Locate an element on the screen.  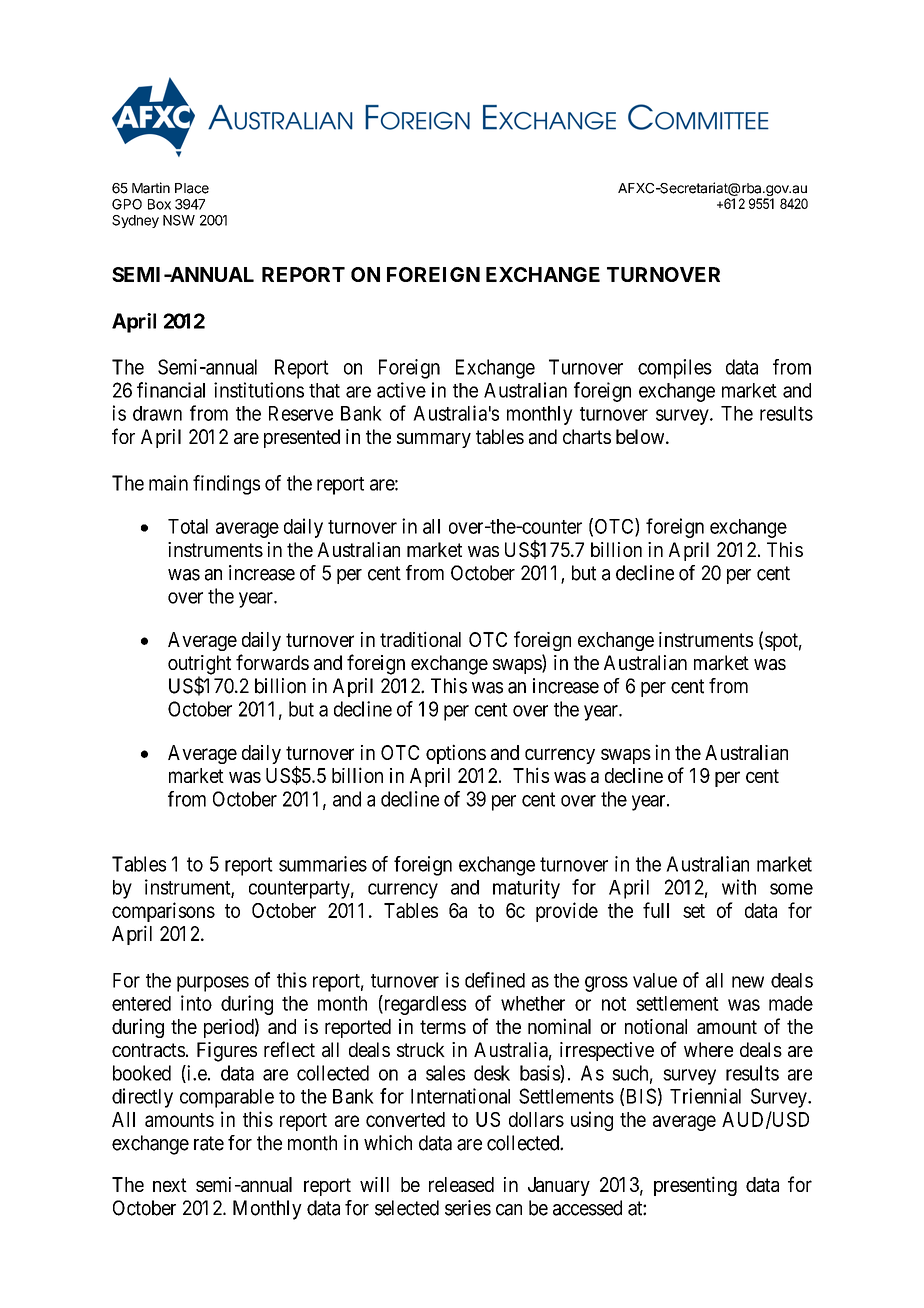
charts is located at coordinates (587, 437).
